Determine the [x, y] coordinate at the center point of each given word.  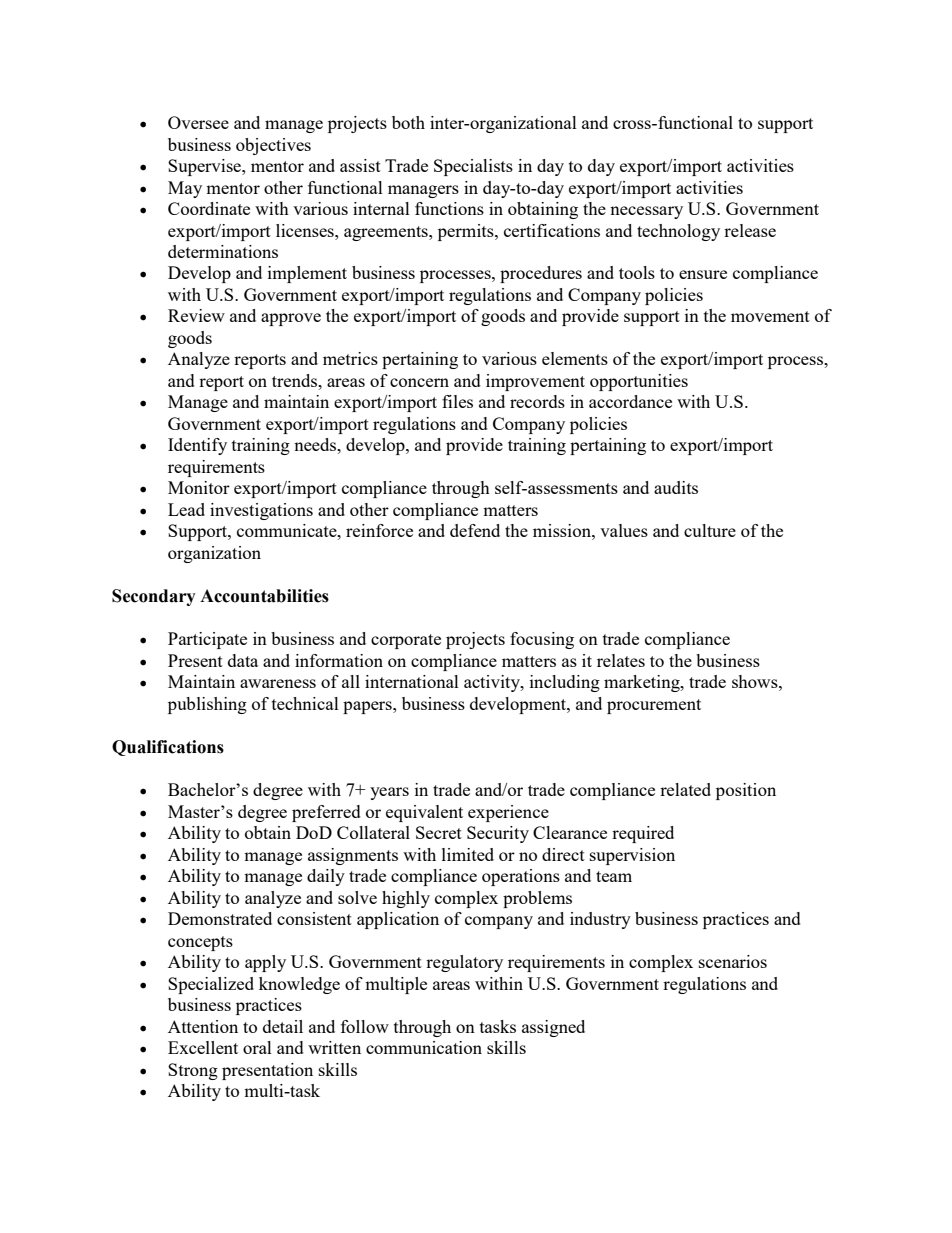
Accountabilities [264, 596]
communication [424, 1047]
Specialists [473, 167]
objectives [273, 146]
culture [710, 530]
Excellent [203, 1047]
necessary [646, 212]
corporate [406, 641]
